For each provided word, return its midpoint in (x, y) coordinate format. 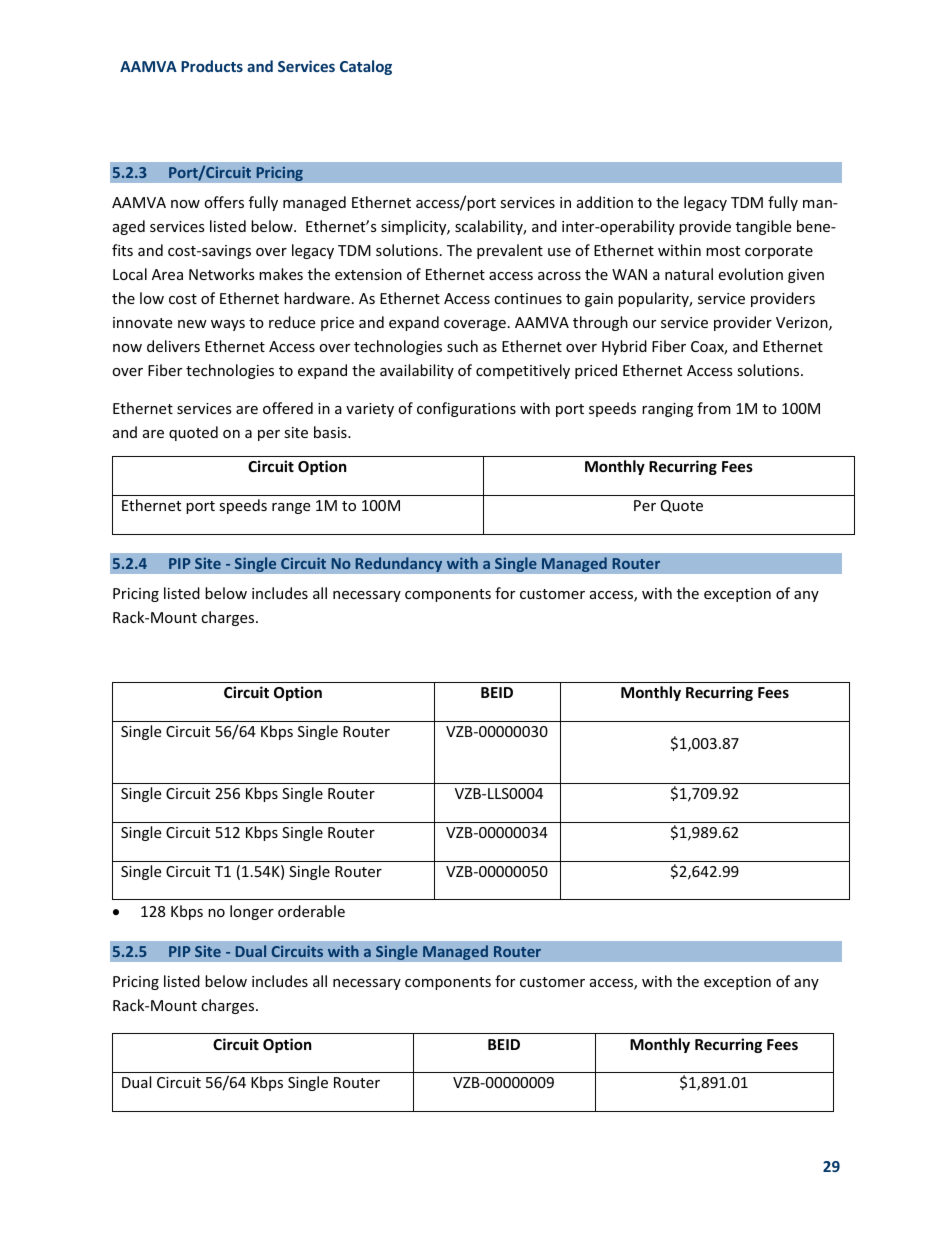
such (462, 346)
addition (605, 202)
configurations (466, 409)
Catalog (366, 67)
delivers (173, 346)
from (714, 408)
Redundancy (399, 564)
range (291, 508)
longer (252, 912)
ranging (667, 410)
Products (212, 66)
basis (331, 432)
